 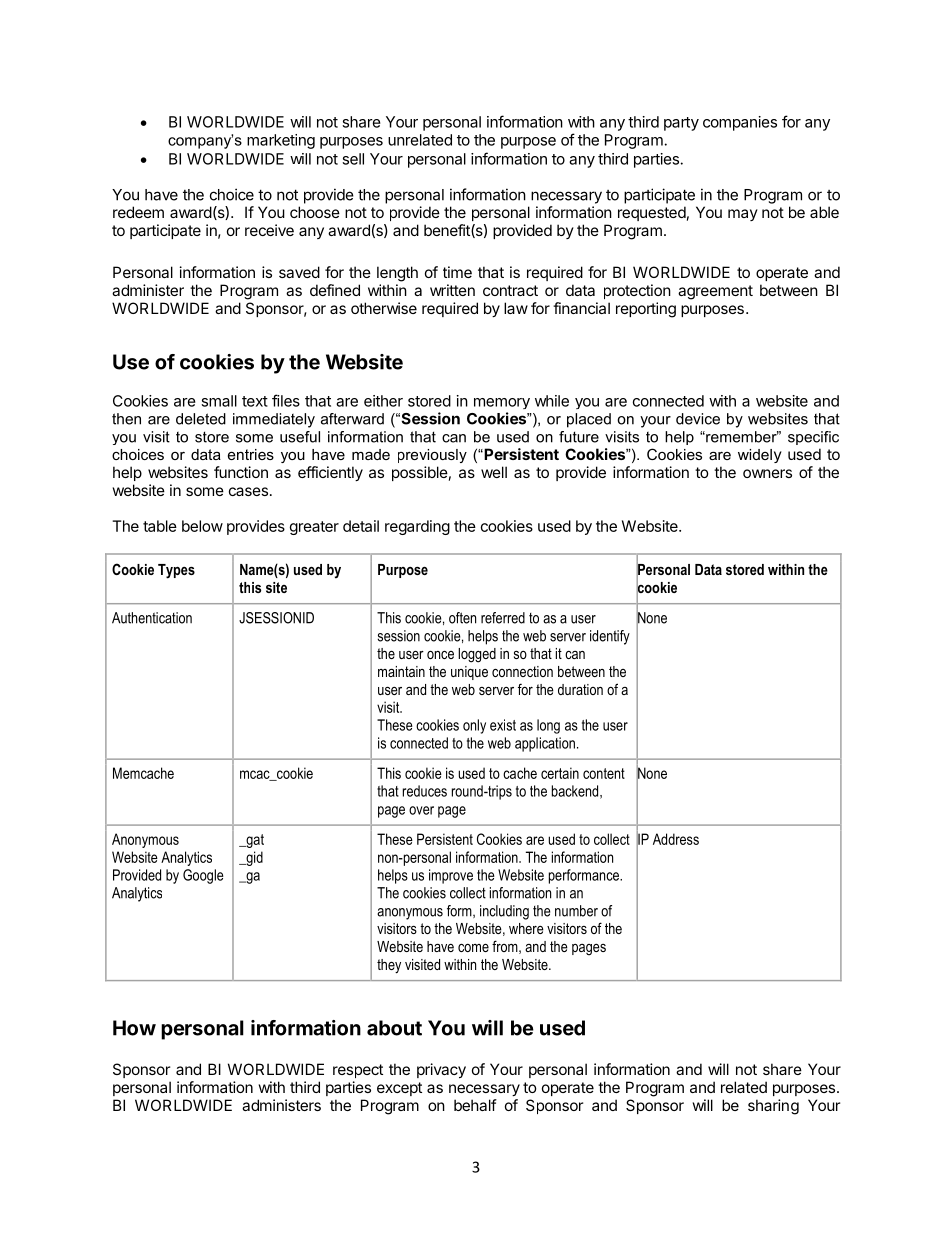 I want to click on companies, so click(x=740, y=123).
